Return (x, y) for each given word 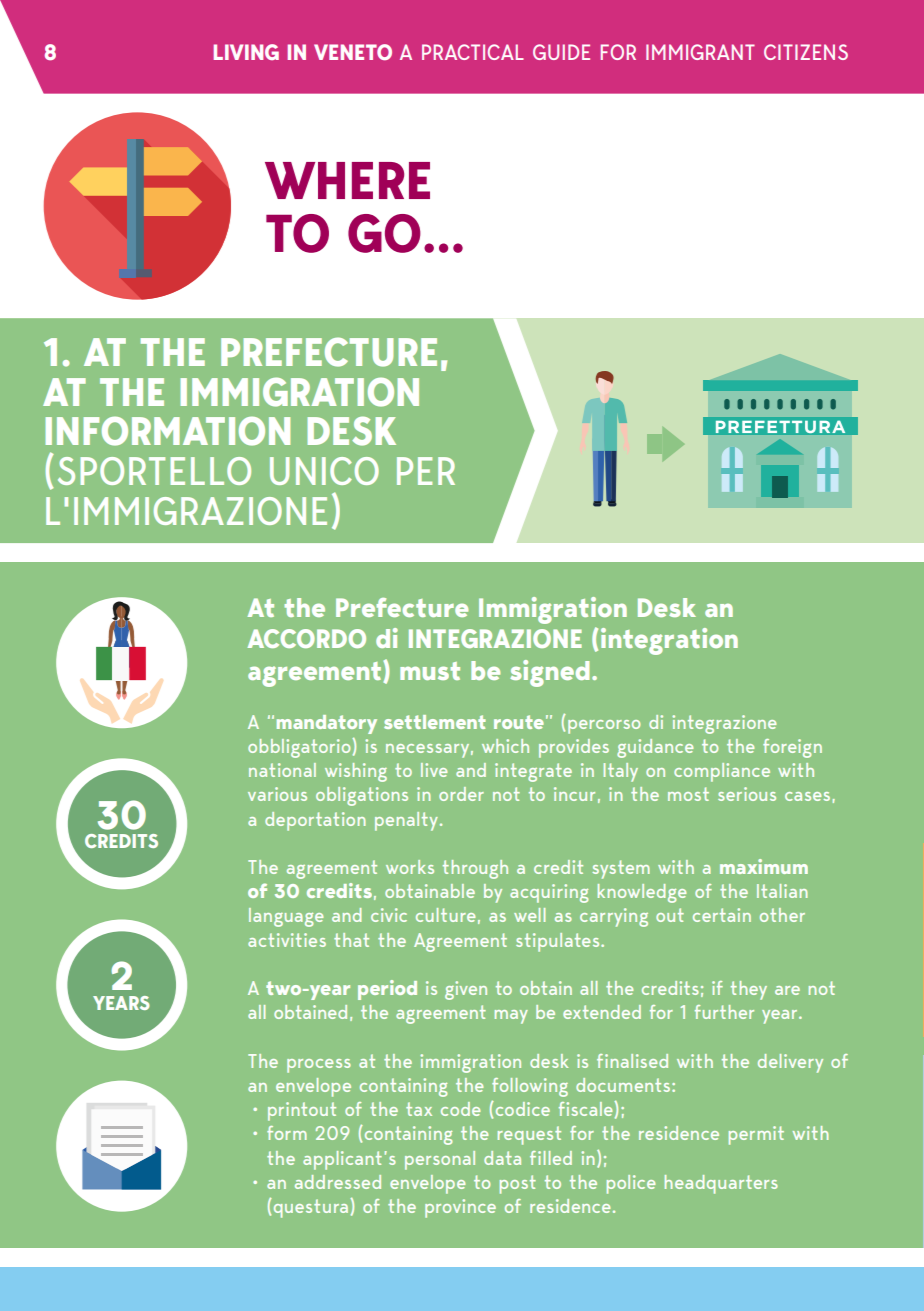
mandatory (327, 724)
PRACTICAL (473, 52)
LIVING (246, 52)
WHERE (347, 180)
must (430, 671)
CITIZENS (806, 52)
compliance (722, 772)
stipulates (559, 942)
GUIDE (561, 52)
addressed (338, 1182)
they (749, 990)
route (519, 722)
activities (287, 940)
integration (669, 641)
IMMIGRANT (700, 52)
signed (549, 673)
